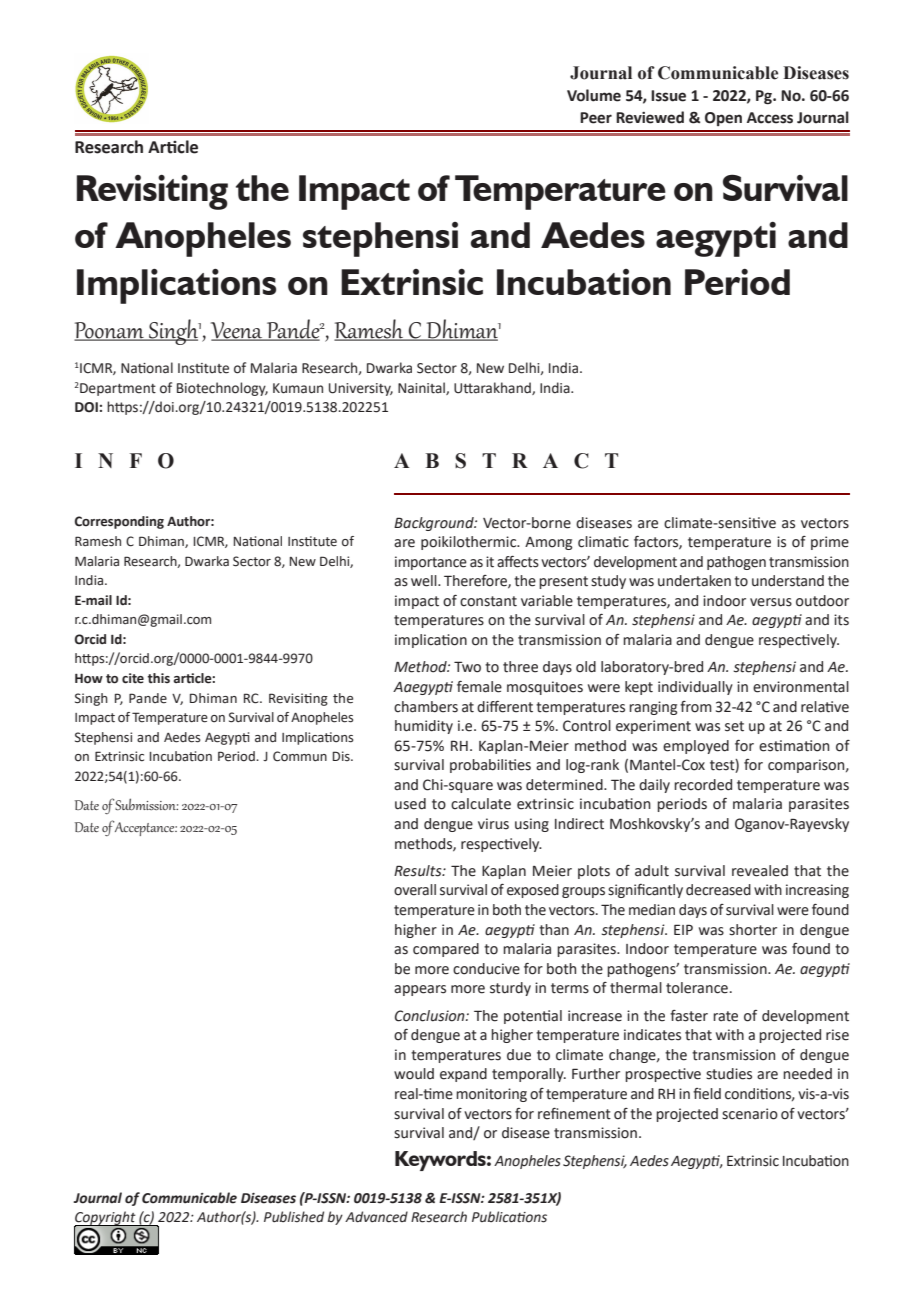  What do you see at coordinates (158, 678) in the screenshot?
I see `this` at bounding box center [158, 678].
